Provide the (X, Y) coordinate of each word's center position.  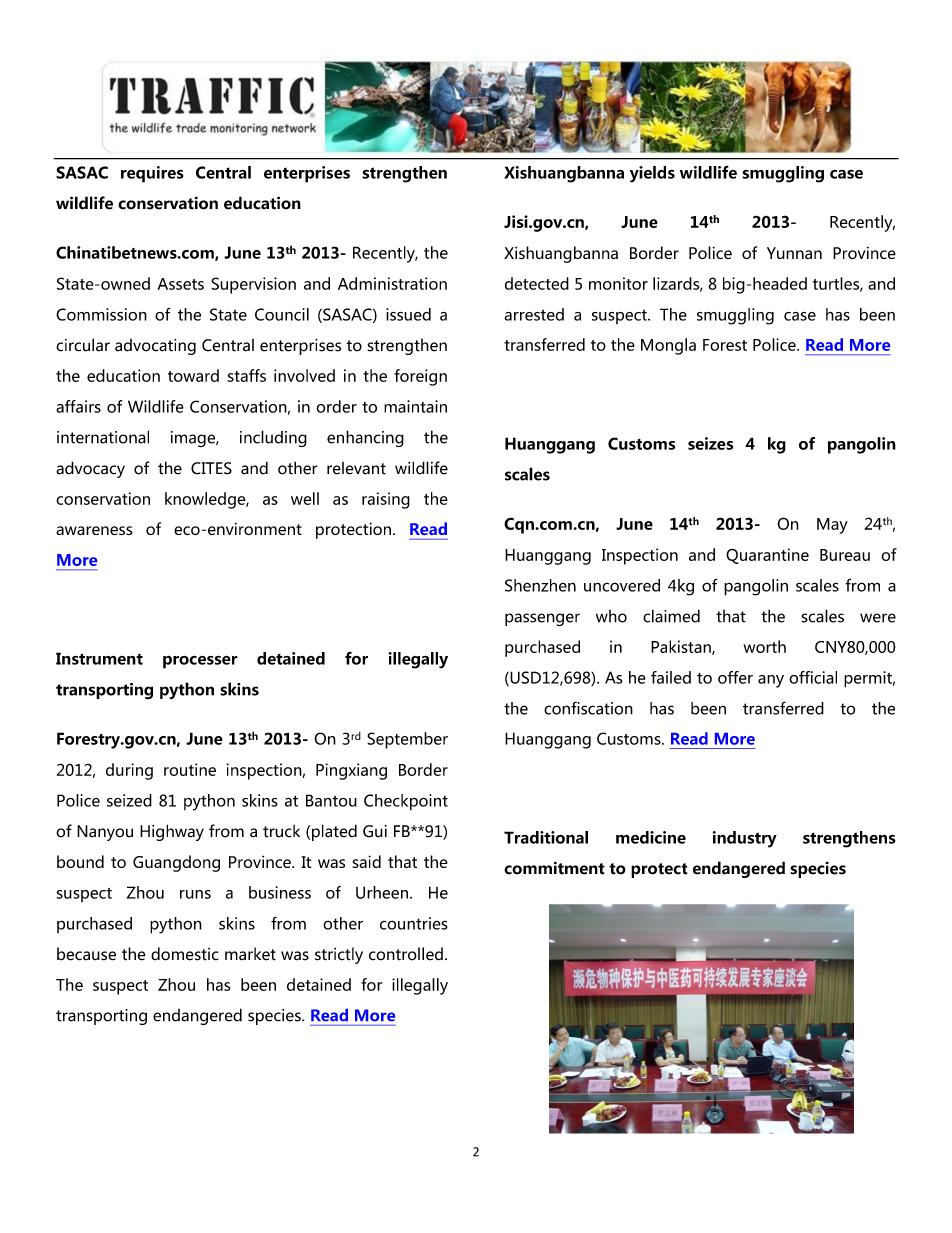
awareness (94, 530)
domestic (185, 954)
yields (652, 174)
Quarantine (767, 556)
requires (152, 174)
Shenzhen (540, 585)
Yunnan (794, 253)
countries (414, 923)
